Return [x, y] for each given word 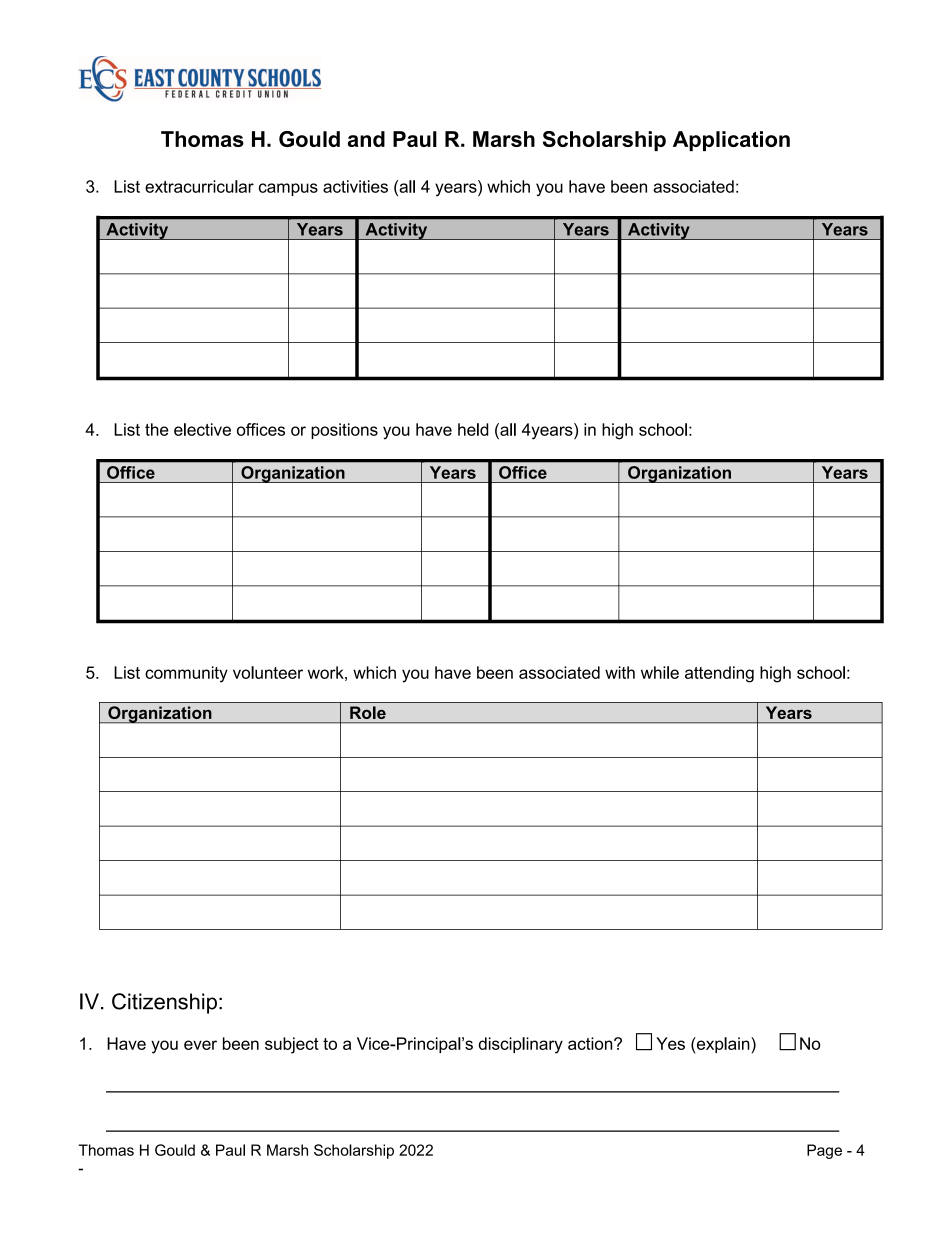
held [473, 429]
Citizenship [164, 1003]
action [591, 1043]
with [620, 672]
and [366, 139]
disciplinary [521, 1045]
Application [731, 141]
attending [719, 674]
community [186, 674]
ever [200, 1045]
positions [344, 431]
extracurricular [199, 186]
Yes [670, 1043]
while [660, 672]
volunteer [268, 672]
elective [202, 429]
